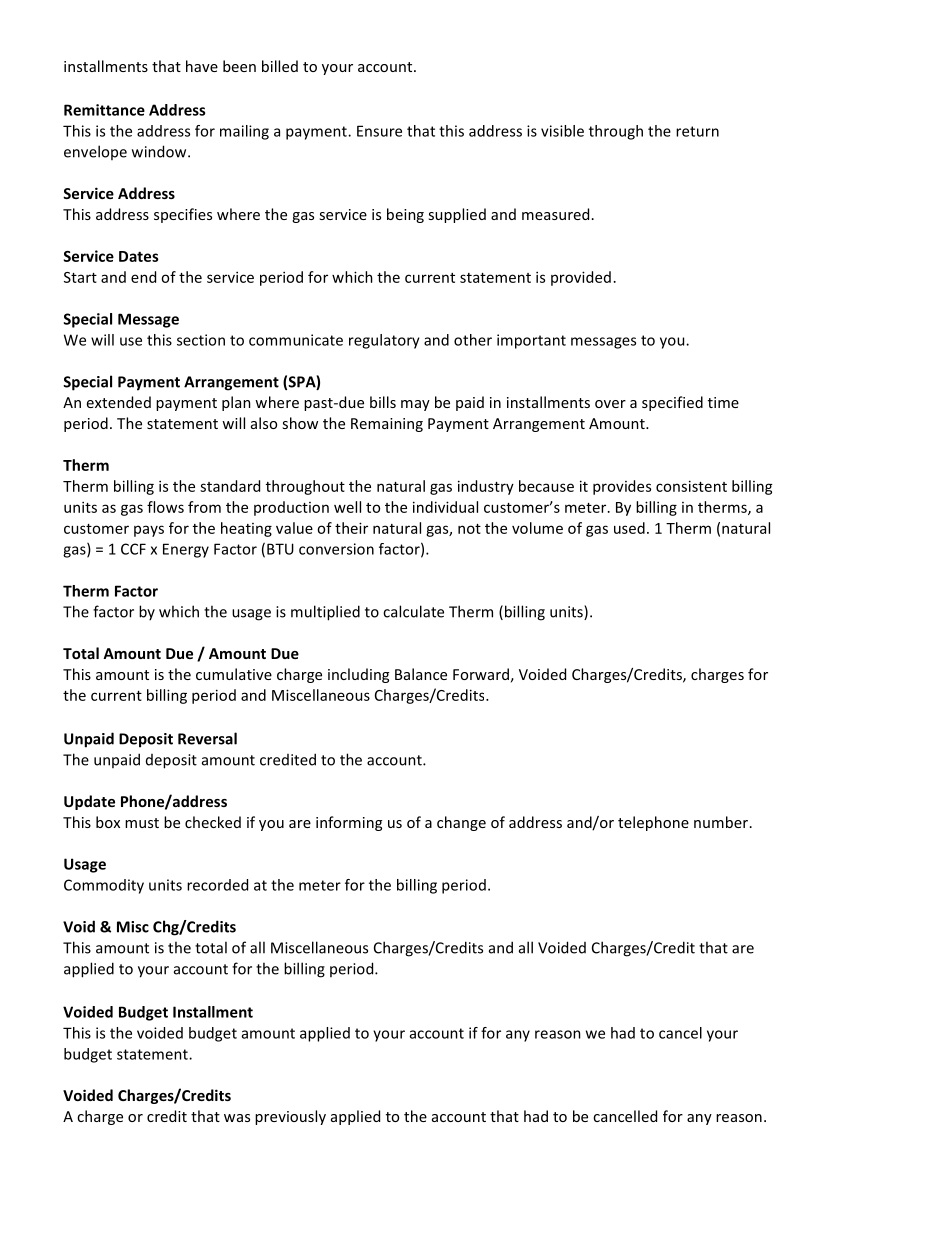 Image resolution: width=952 pixels, height=1233 pixels. Describe the element at coordinates (721, 822) in the document. I see `number` at that location.
